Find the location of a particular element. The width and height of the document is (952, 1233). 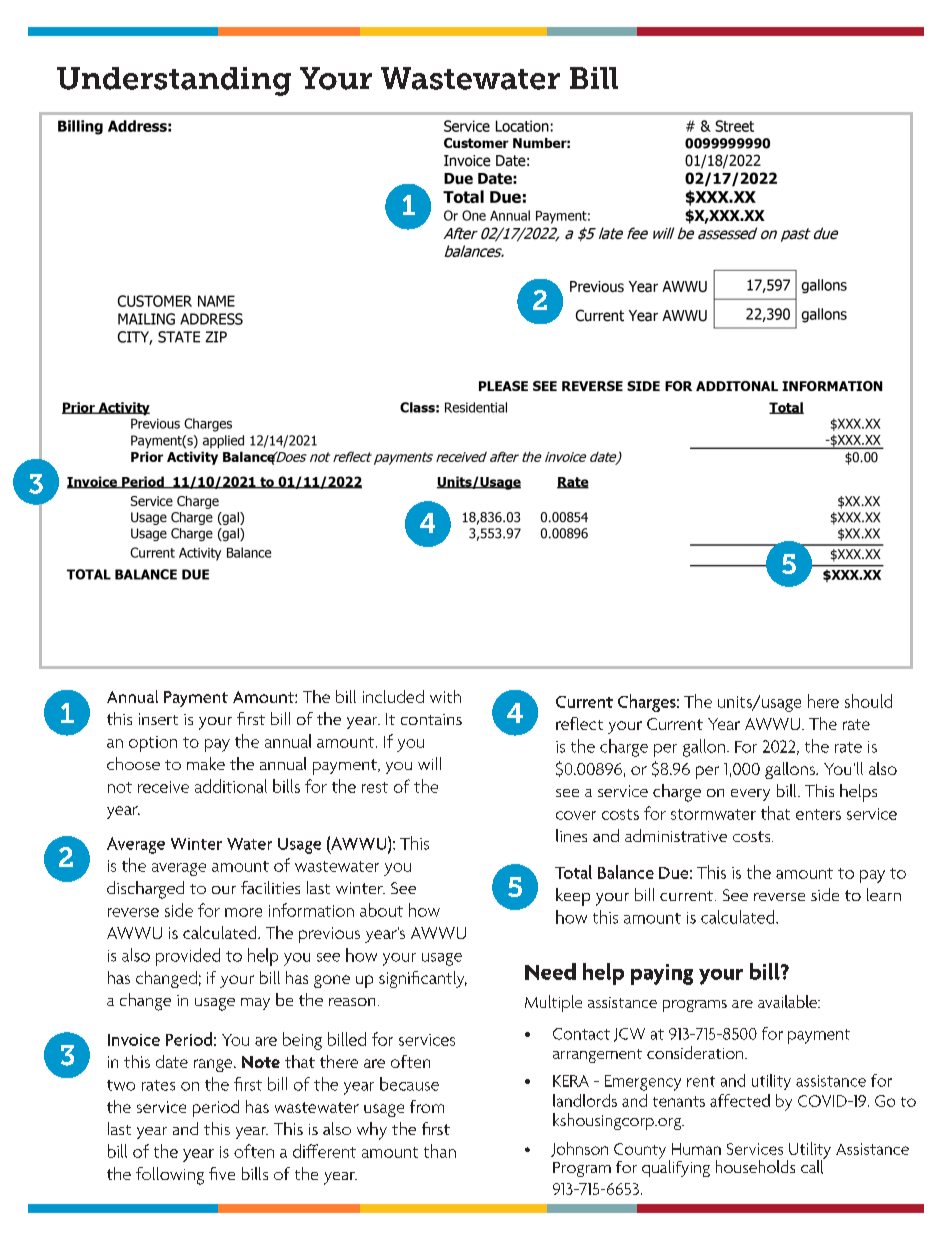

included is located at coordinates (393, 696).
